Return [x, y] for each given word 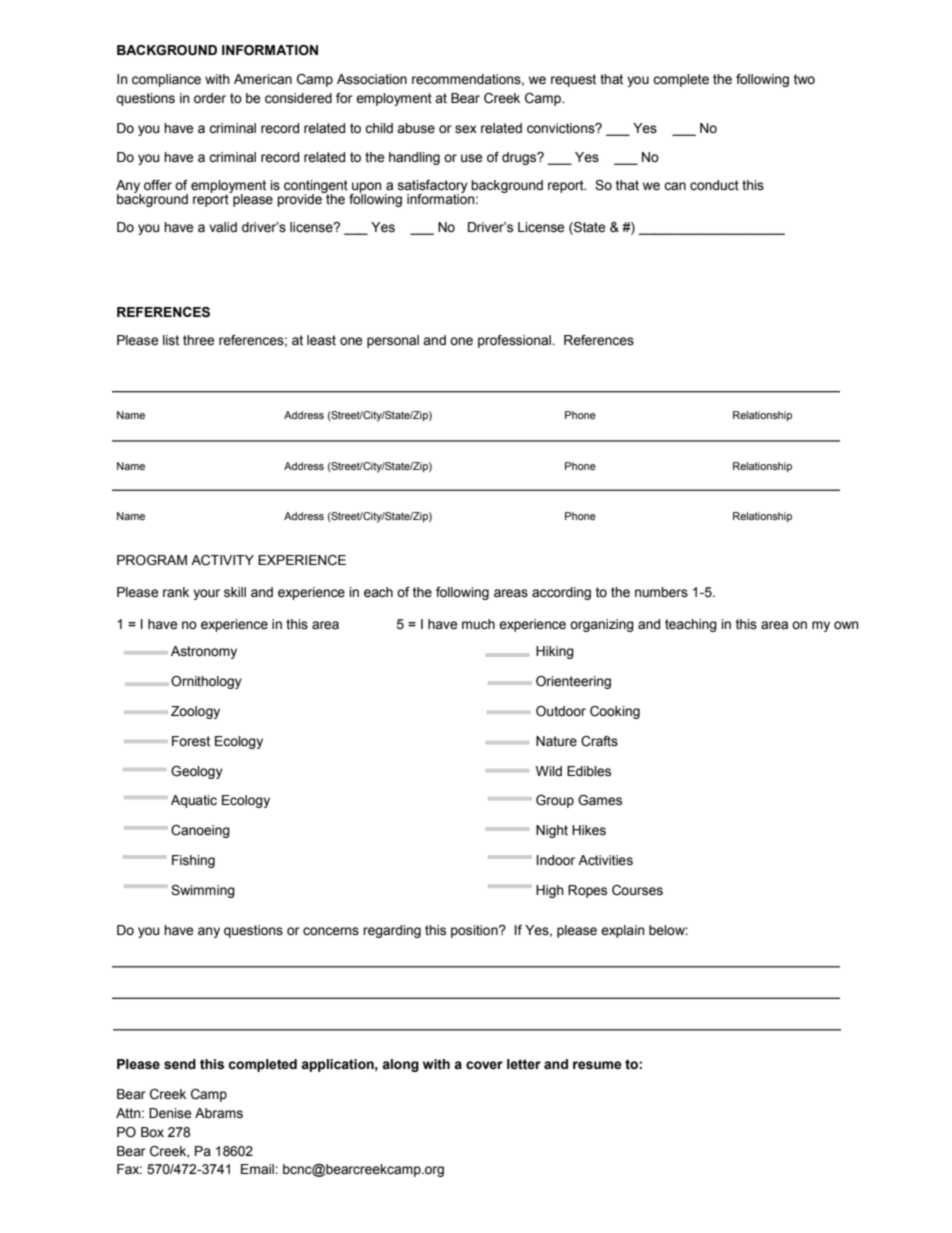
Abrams [219, 1113]
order [210, 98]
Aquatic [194, 801]
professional [515, 341]
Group [555, 801]
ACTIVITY [222, 560]
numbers [661, 592]
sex [466, 129]
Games [600, 800]
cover [484, 1065]
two [804, 79]
